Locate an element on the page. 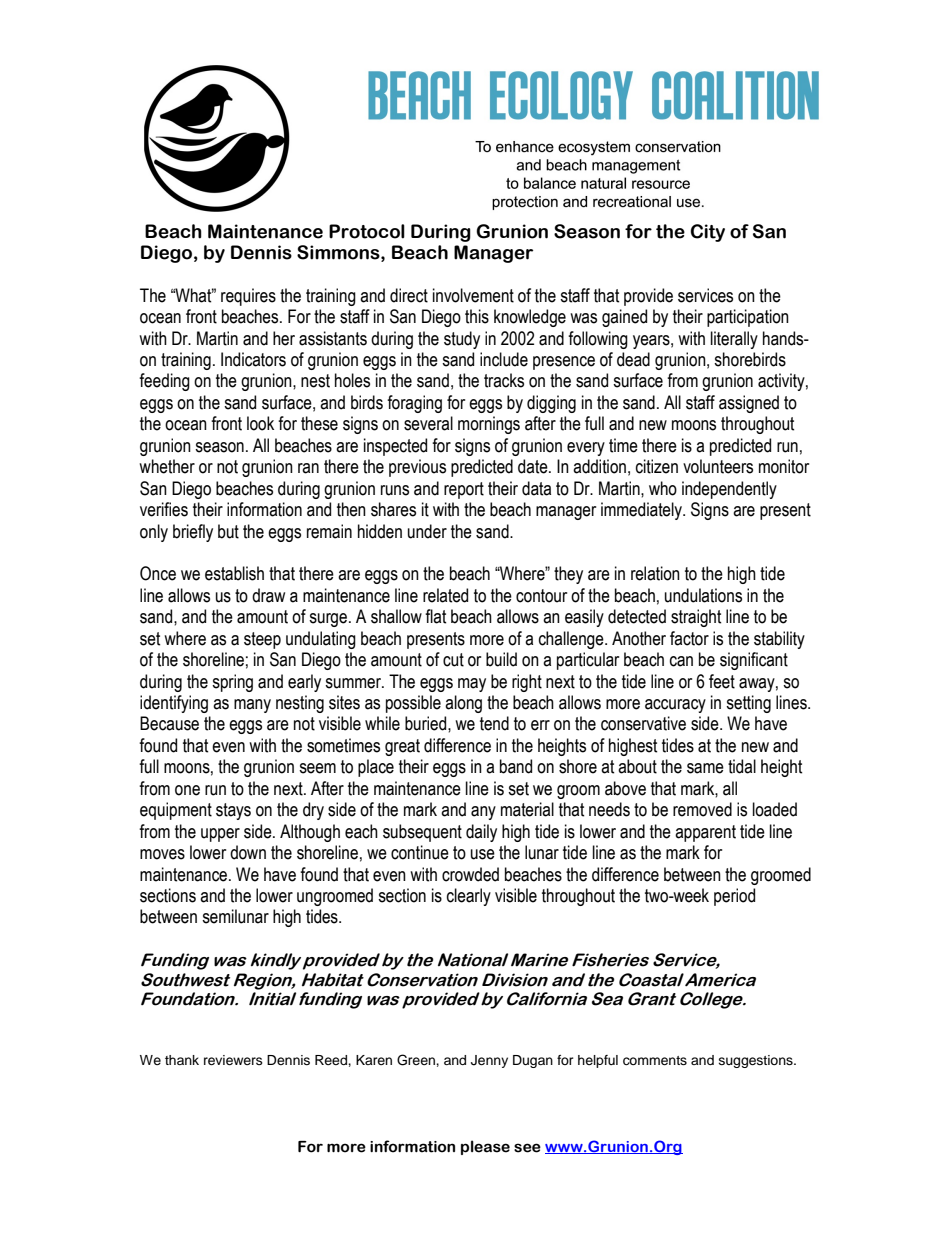 Image resolution: width=952 pixels, height=1233 pixels. requires is located at coordinates (248, 297).
